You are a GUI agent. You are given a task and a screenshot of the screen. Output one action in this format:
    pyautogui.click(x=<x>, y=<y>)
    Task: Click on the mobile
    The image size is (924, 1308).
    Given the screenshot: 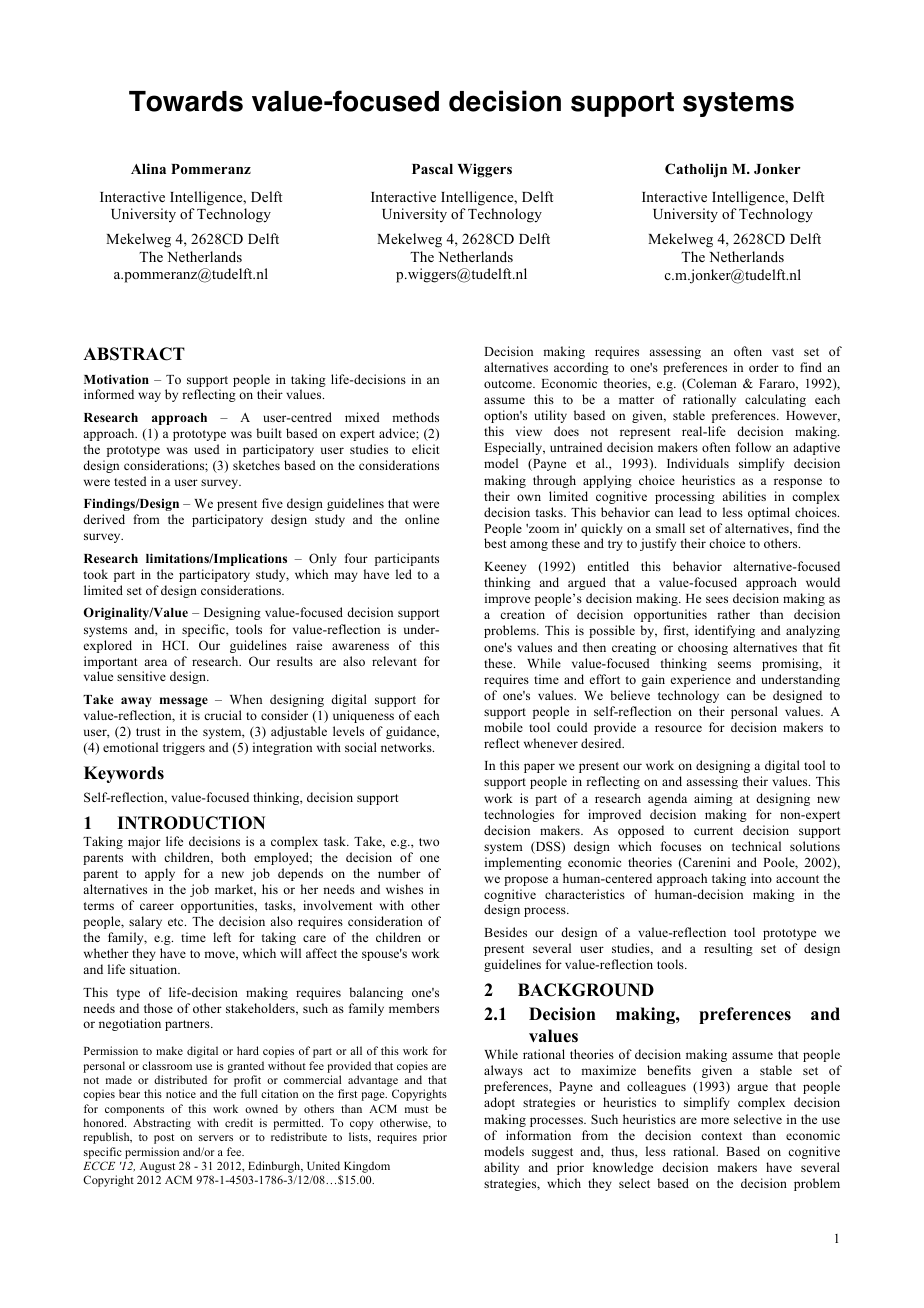 What is the action you would take?
    pyautogui.click(x=503, y=727)
